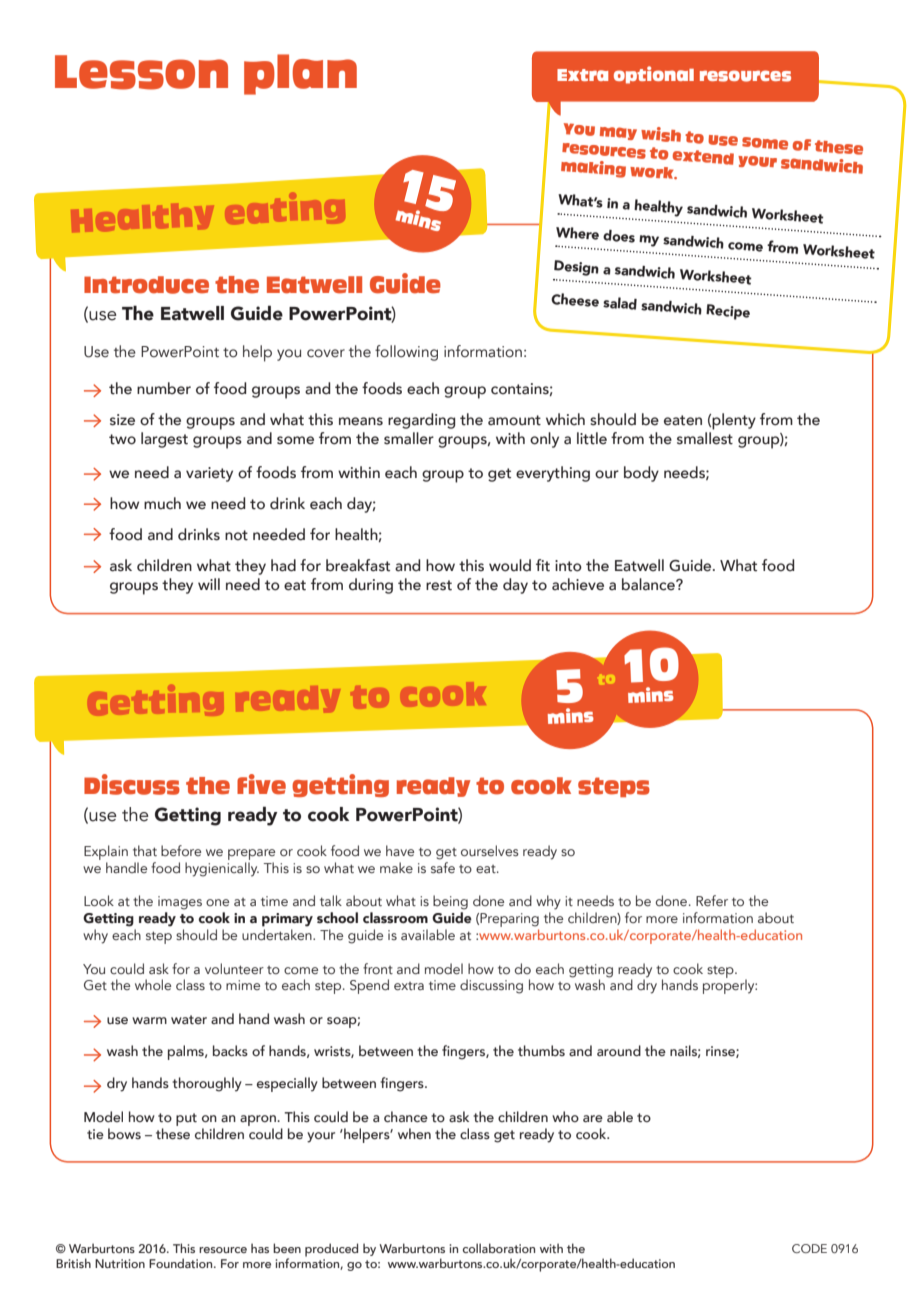 Image resolution: width=924 pixels, height=1308 pixels. What do you see at coordinates (182, 1263) in the document?
I see `Foundation` at bounding box center [182, 1263].
